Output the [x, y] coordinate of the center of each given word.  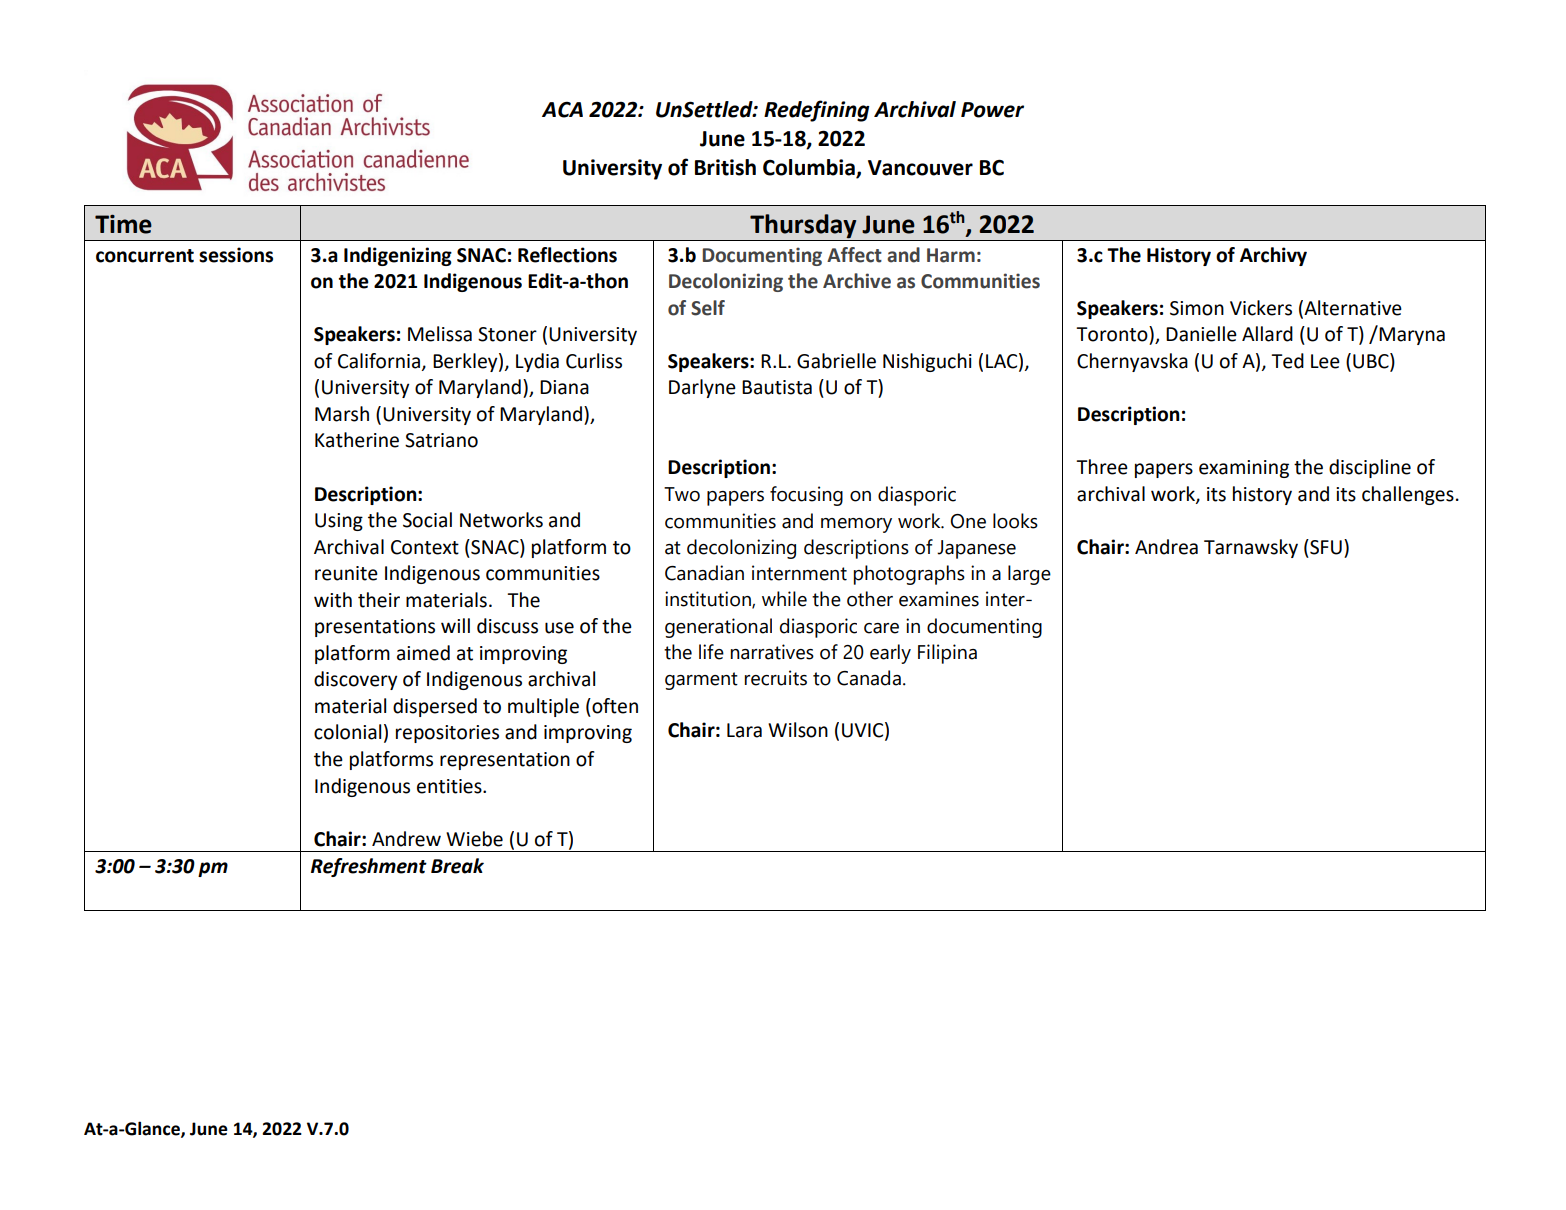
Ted [1287, 361]
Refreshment [369, 867]
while [784, 599]
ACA [562, 109]
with [333, 600]
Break [457, 866]
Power [992, 110]
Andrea [1166, 547]
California [379, 361]
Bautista [777, 387]
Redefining [816, 111]
